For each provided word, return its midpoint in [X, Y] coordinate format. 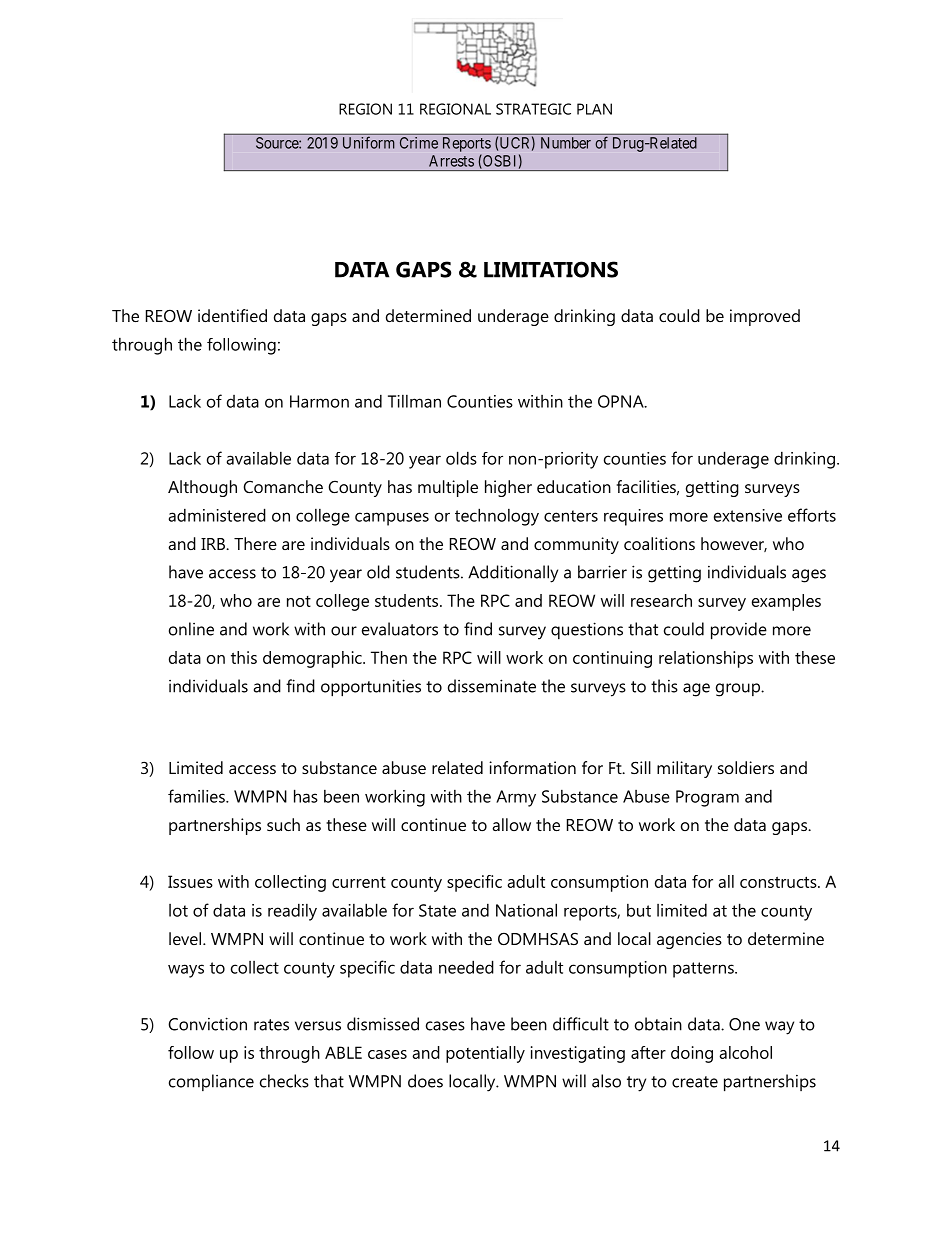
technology [497, 517]
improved [765, 317]
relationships [706, 659]
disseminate [492, 686]
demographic [313, 659]
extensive [748, 515]
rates [271, 1025]
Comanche [283, 486]
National [526, 910]
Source [278, 143]
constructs [779, 882]
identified [232, 315]
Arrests [451, 161]
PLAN [594, 109]
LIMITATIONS [551, 269]
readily [292, 912]
